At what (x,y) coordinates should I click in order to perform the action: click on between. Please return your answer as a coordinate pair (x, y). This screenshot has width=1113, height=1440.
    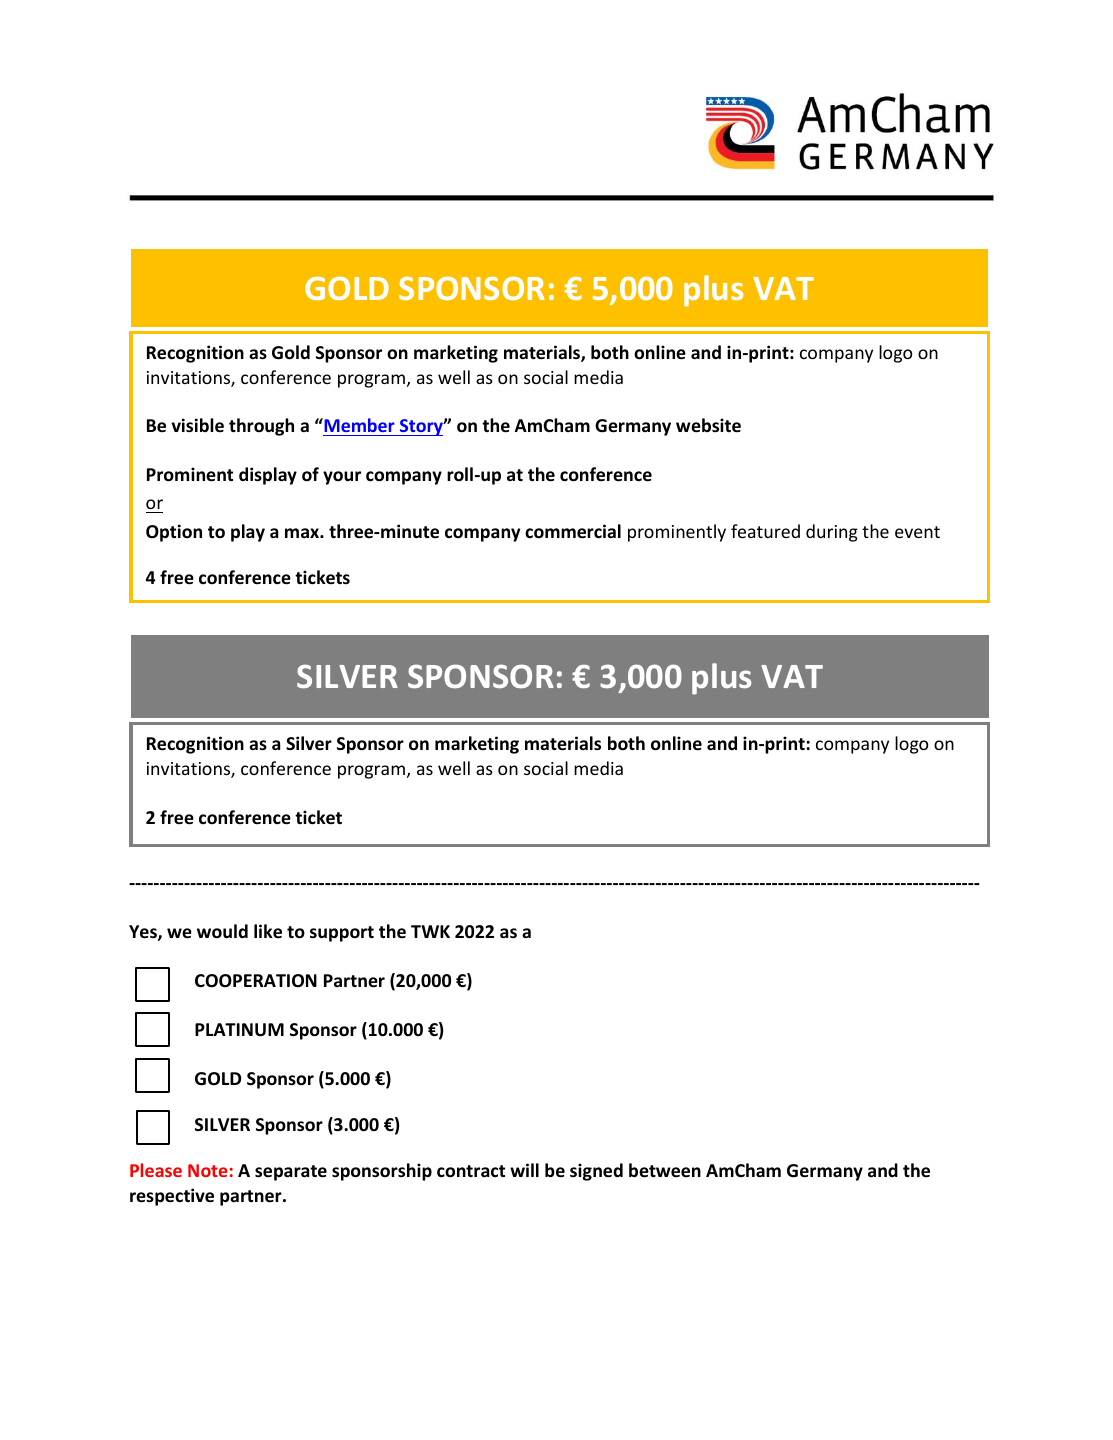
    Looking at the image, I should click on (665, 1170).
